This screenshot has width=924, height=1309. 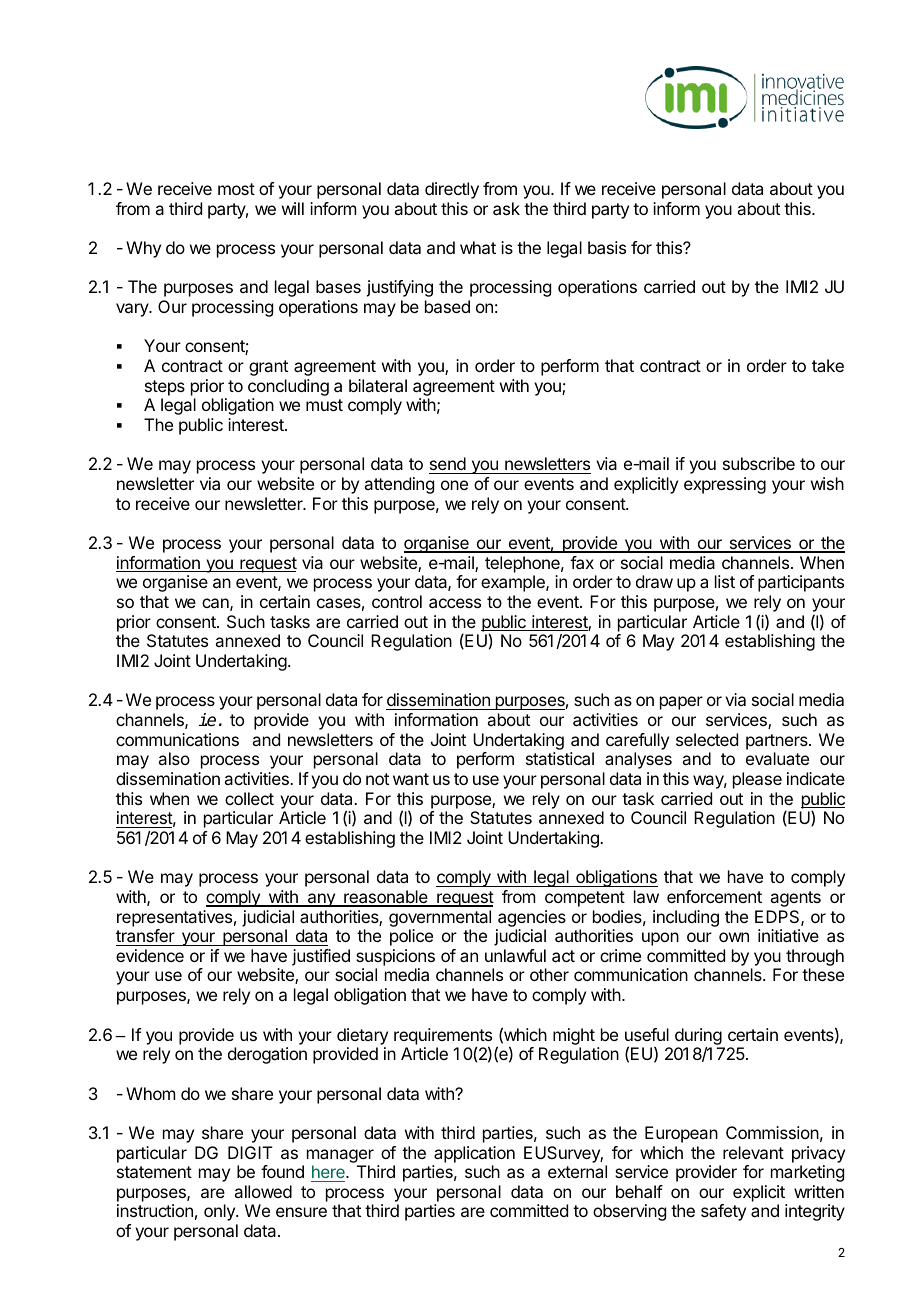 I want to click on evidence, so click(x=150, y=955).
